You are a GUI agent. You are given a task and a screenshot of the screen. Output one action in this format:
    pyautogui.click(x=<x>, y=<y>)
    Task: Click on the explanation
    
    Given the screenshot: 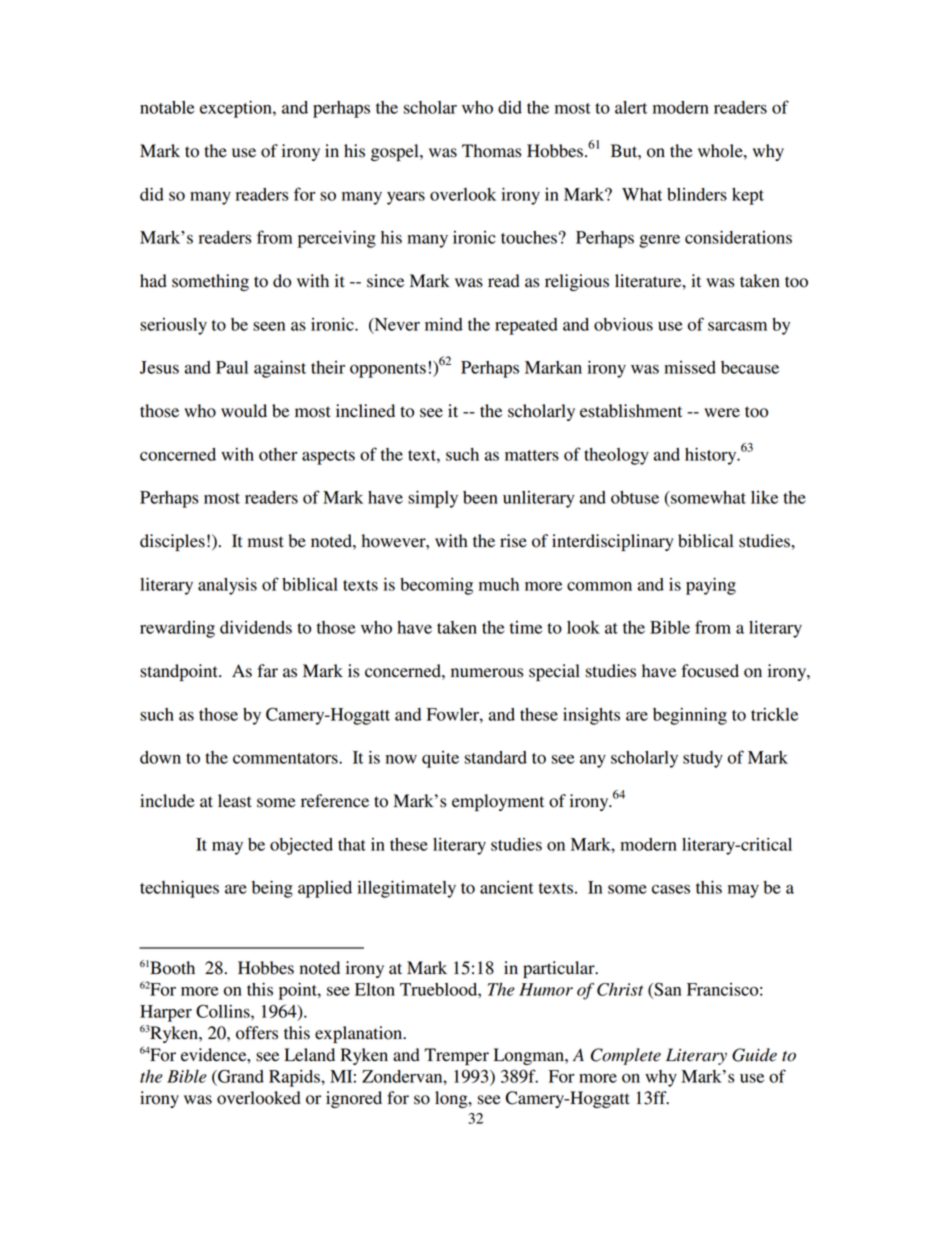 What is the action you would take?
    pyautogui.click(x=360, y=1034)
